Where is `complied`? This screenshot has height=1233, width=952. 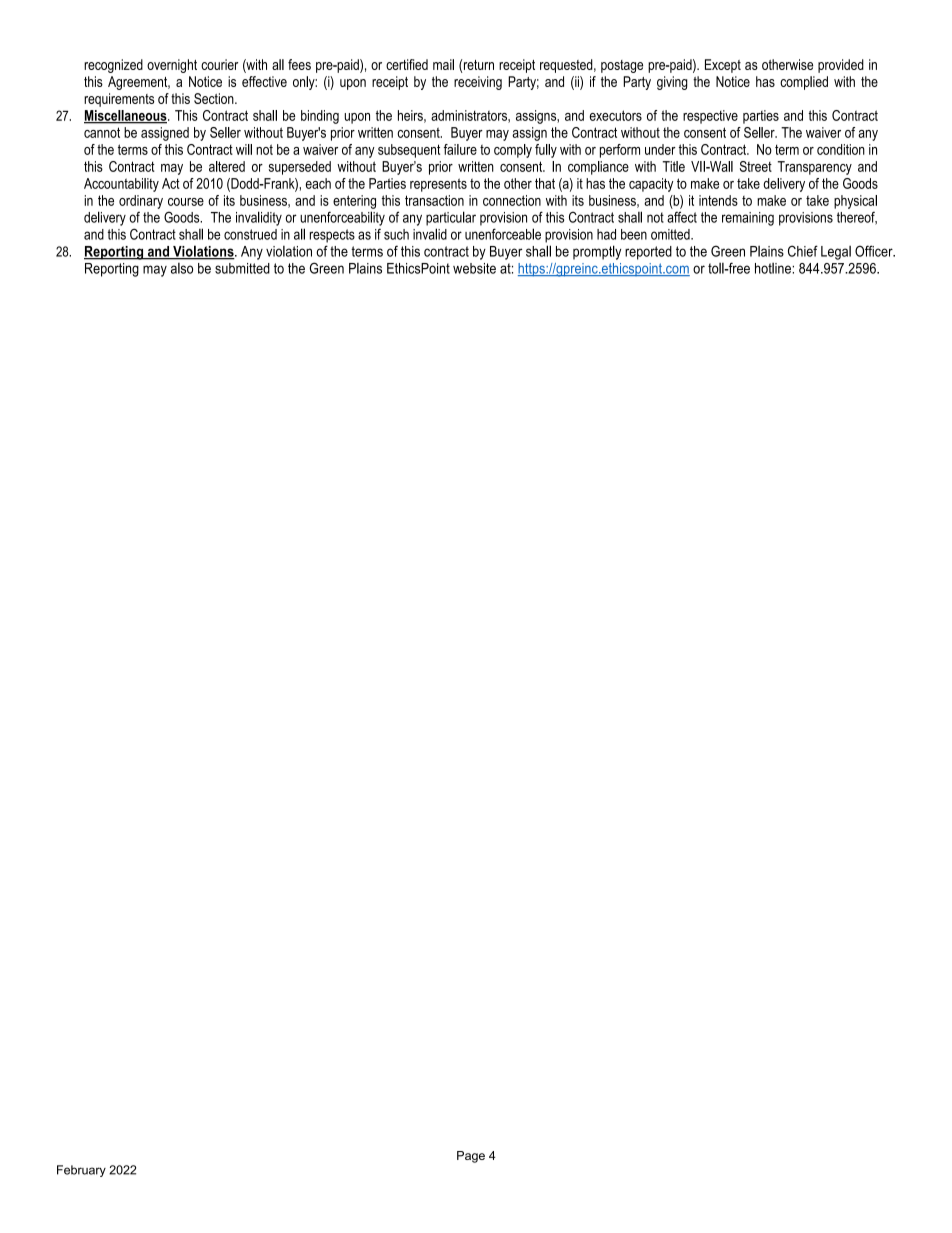 complied is located at coordinates (804, 83).
